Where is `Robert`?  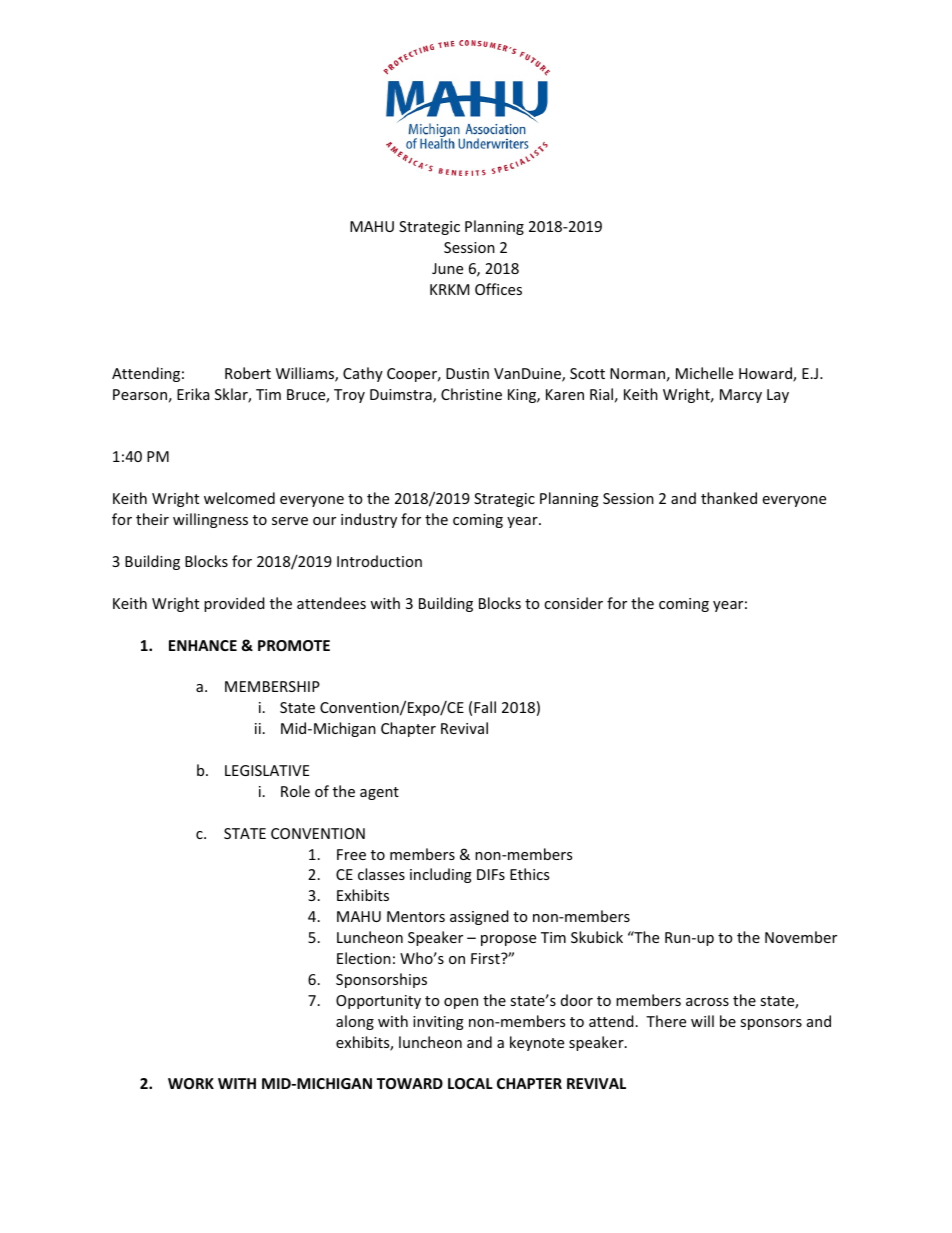
Robert is located at coordinates (248, 373).
